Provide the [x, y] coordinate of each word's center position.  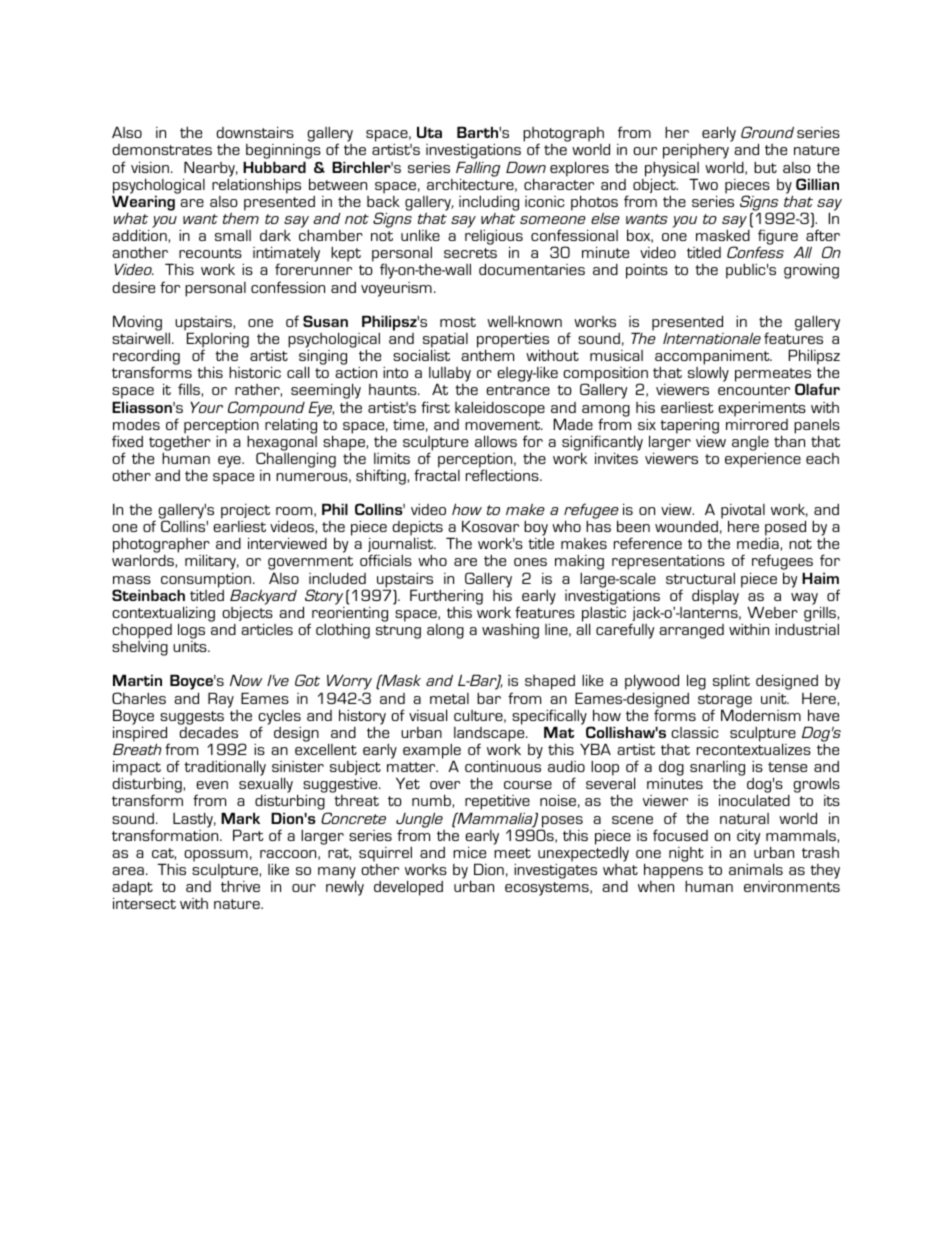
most [458, 322]
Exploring [218, 341]
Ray [221, 700]
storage [725, 702]
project [245, 513]
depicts [418, 530]
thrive [240, 886]
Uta [429, 132]
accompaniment [713, 357]
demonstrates [162, 149]
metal [449, 698]
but [765, 167]
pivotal [743, 513]
